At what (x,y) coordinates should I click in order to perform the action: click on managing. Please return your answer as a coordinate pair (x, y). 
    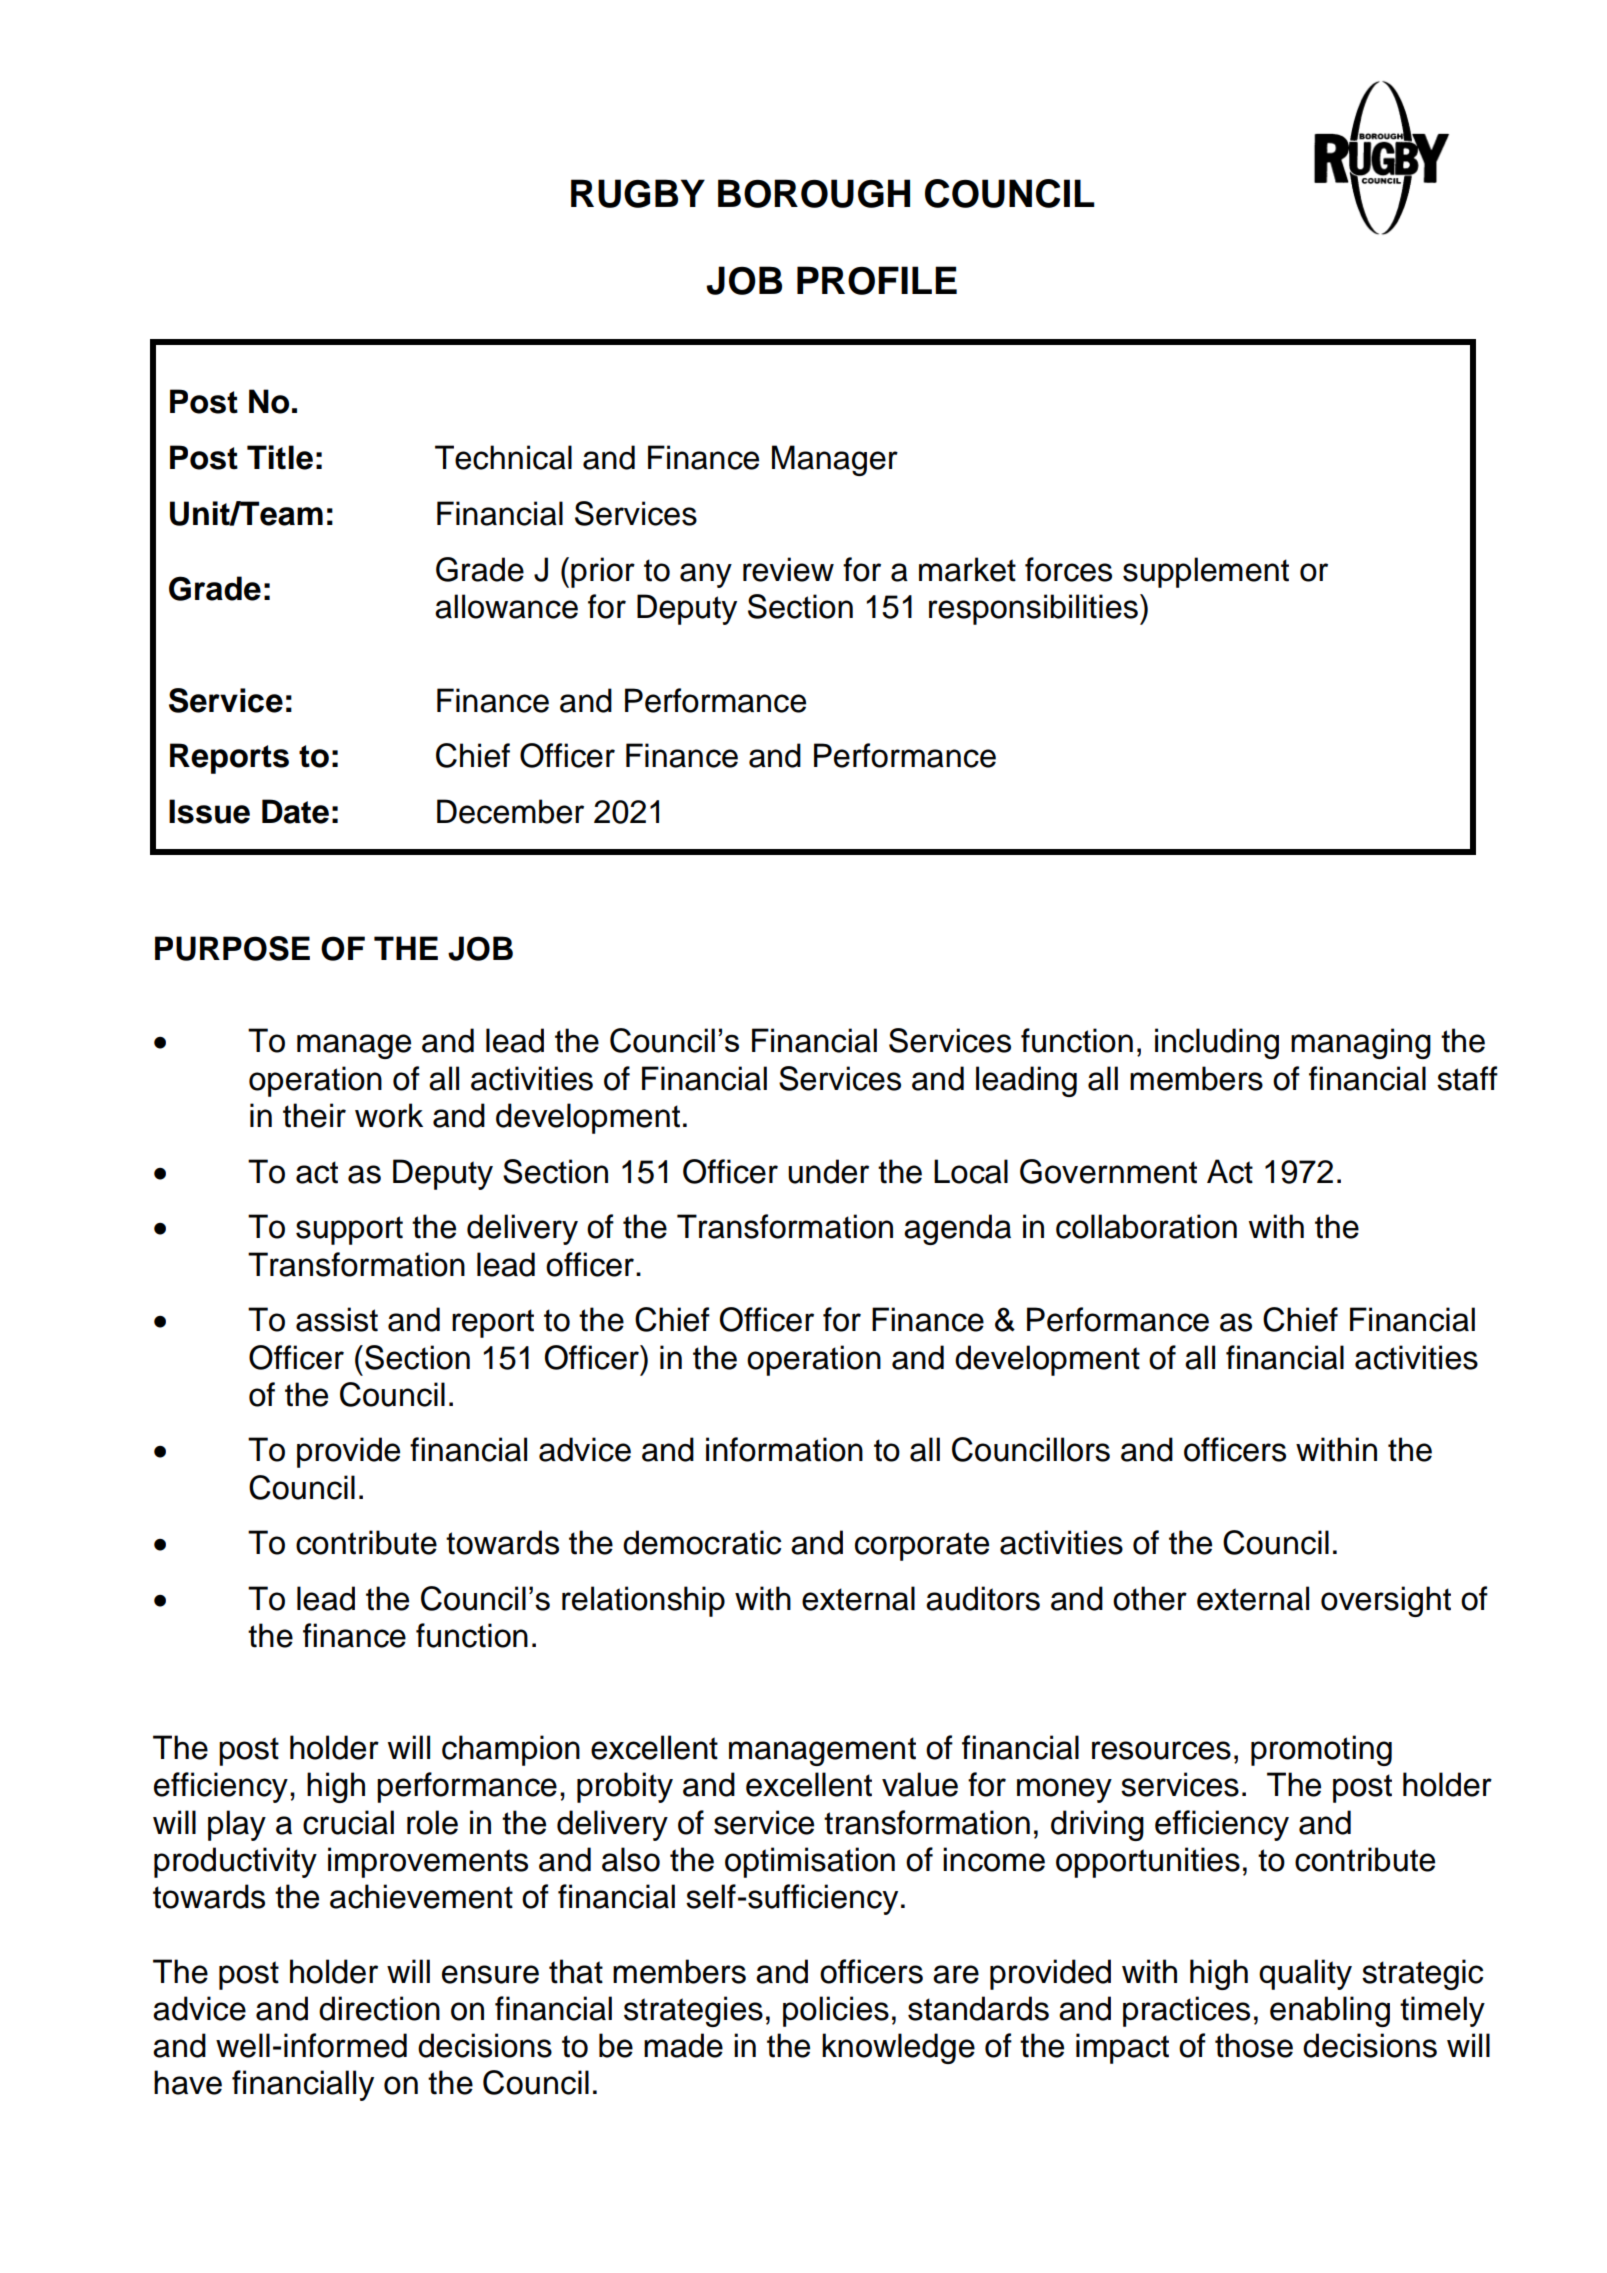
    Looking at the image, I should click on (1361, 1043).
